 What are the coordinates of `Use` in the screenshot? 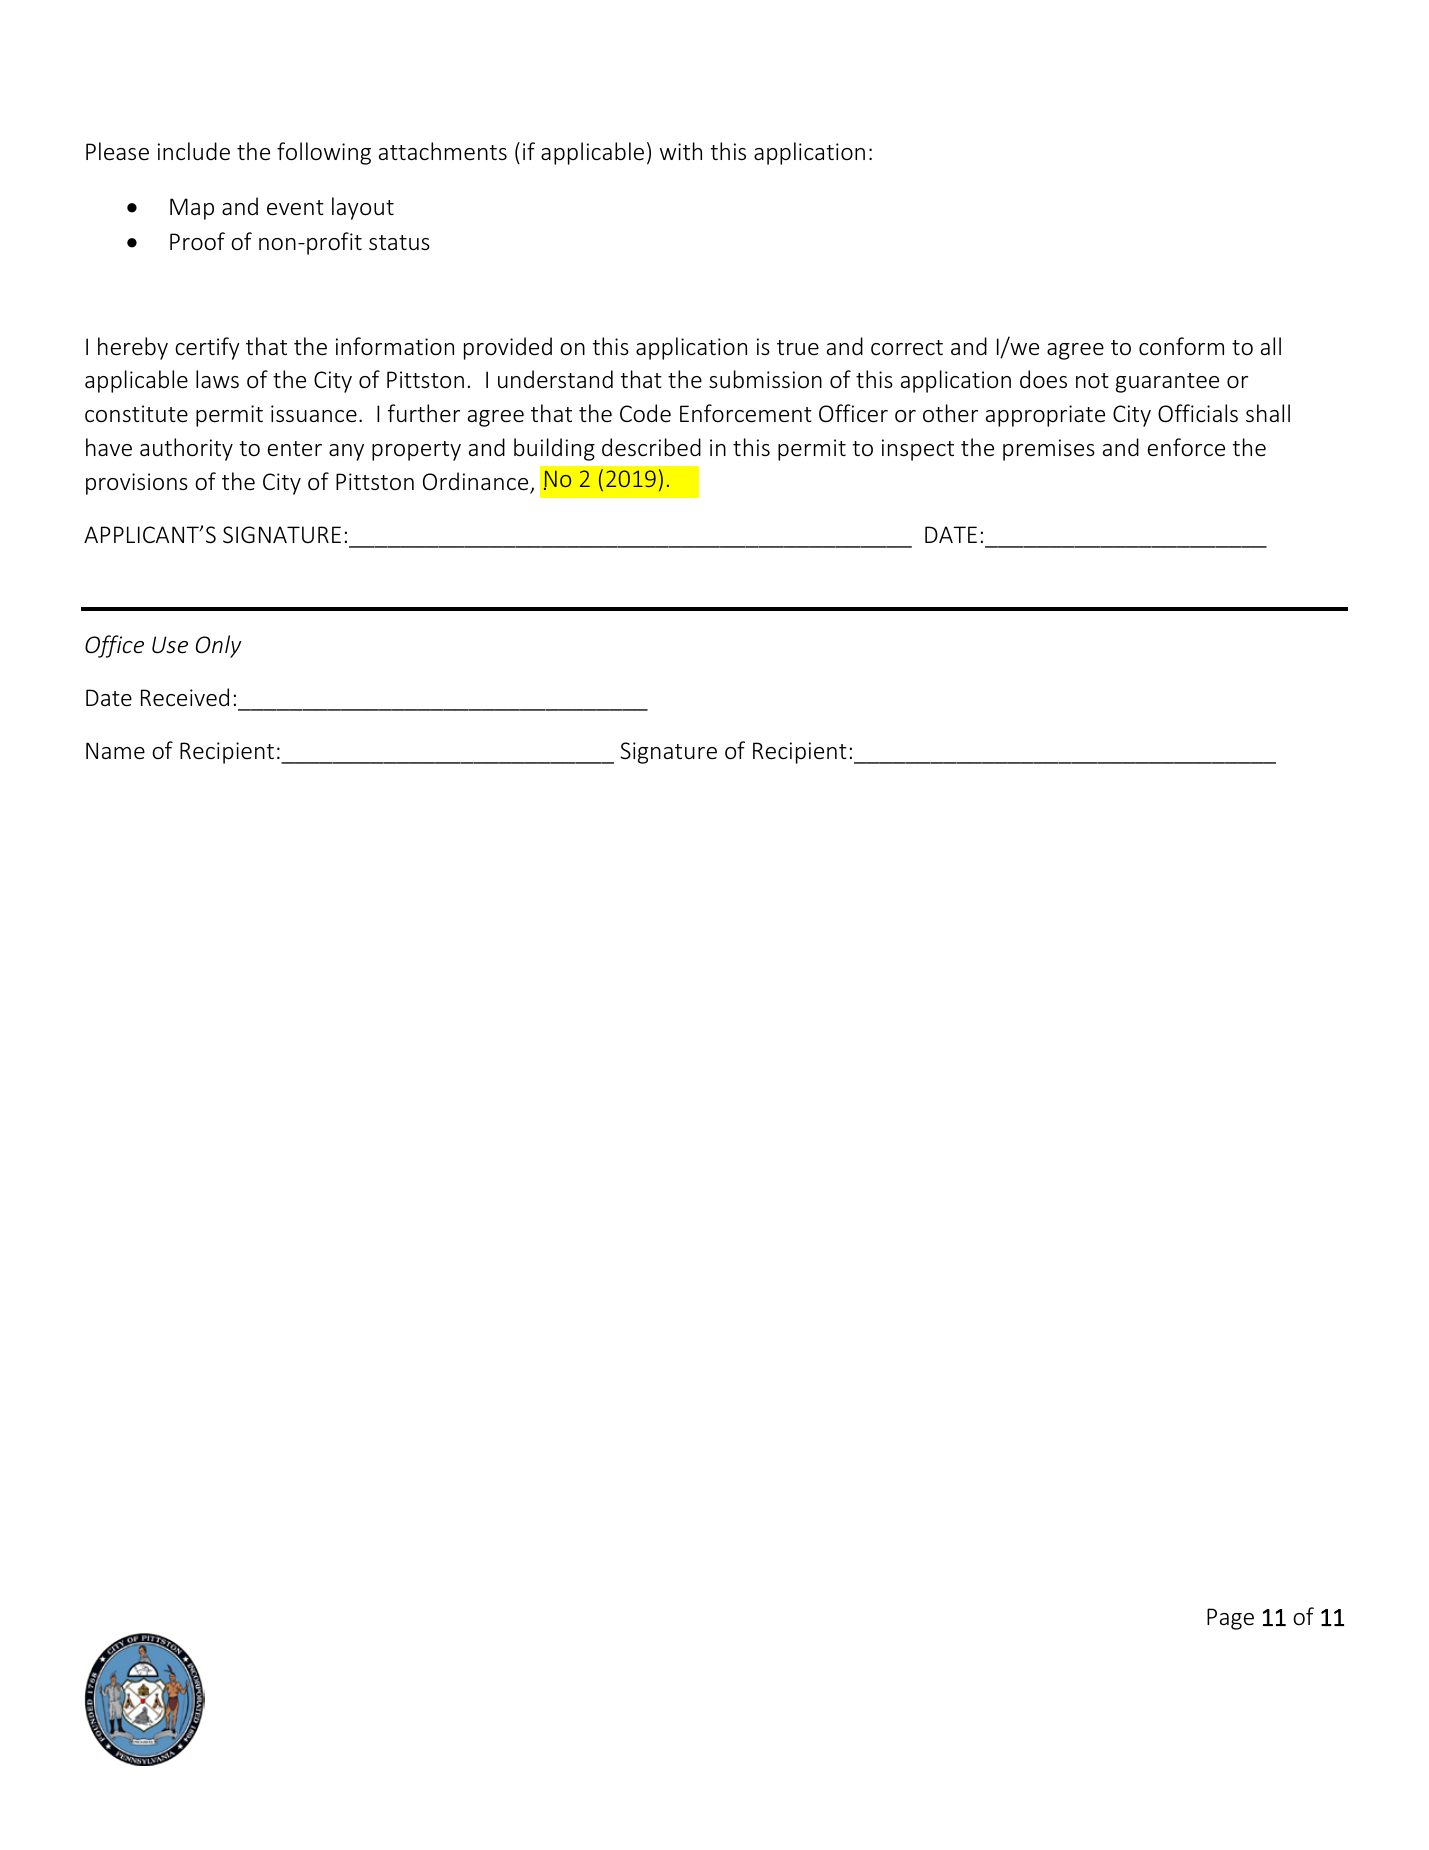 It's located at (170, 645).
